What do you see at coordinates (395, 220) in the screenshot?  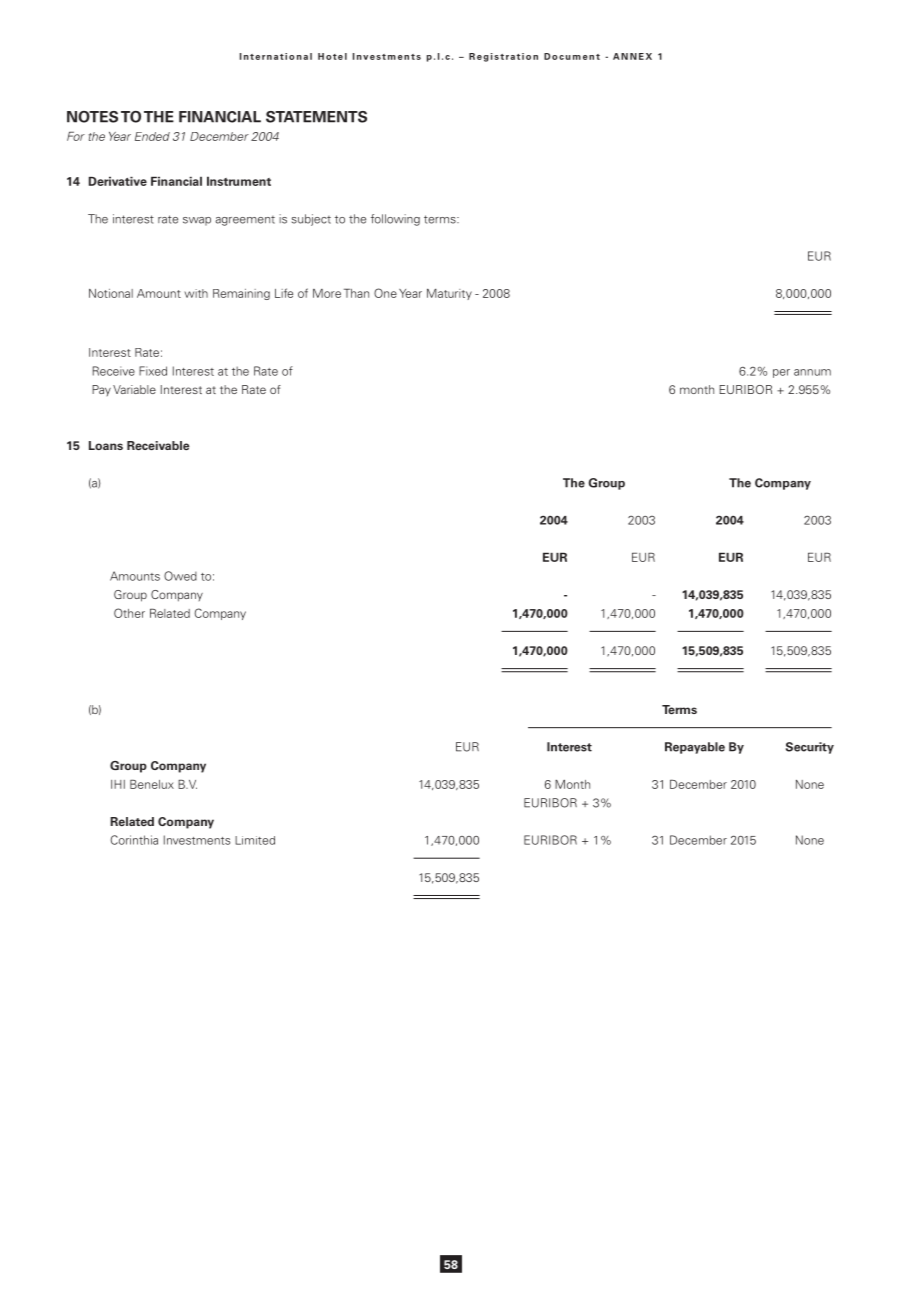 I see `FOLLOWING` at bounding box center [395, 220].
